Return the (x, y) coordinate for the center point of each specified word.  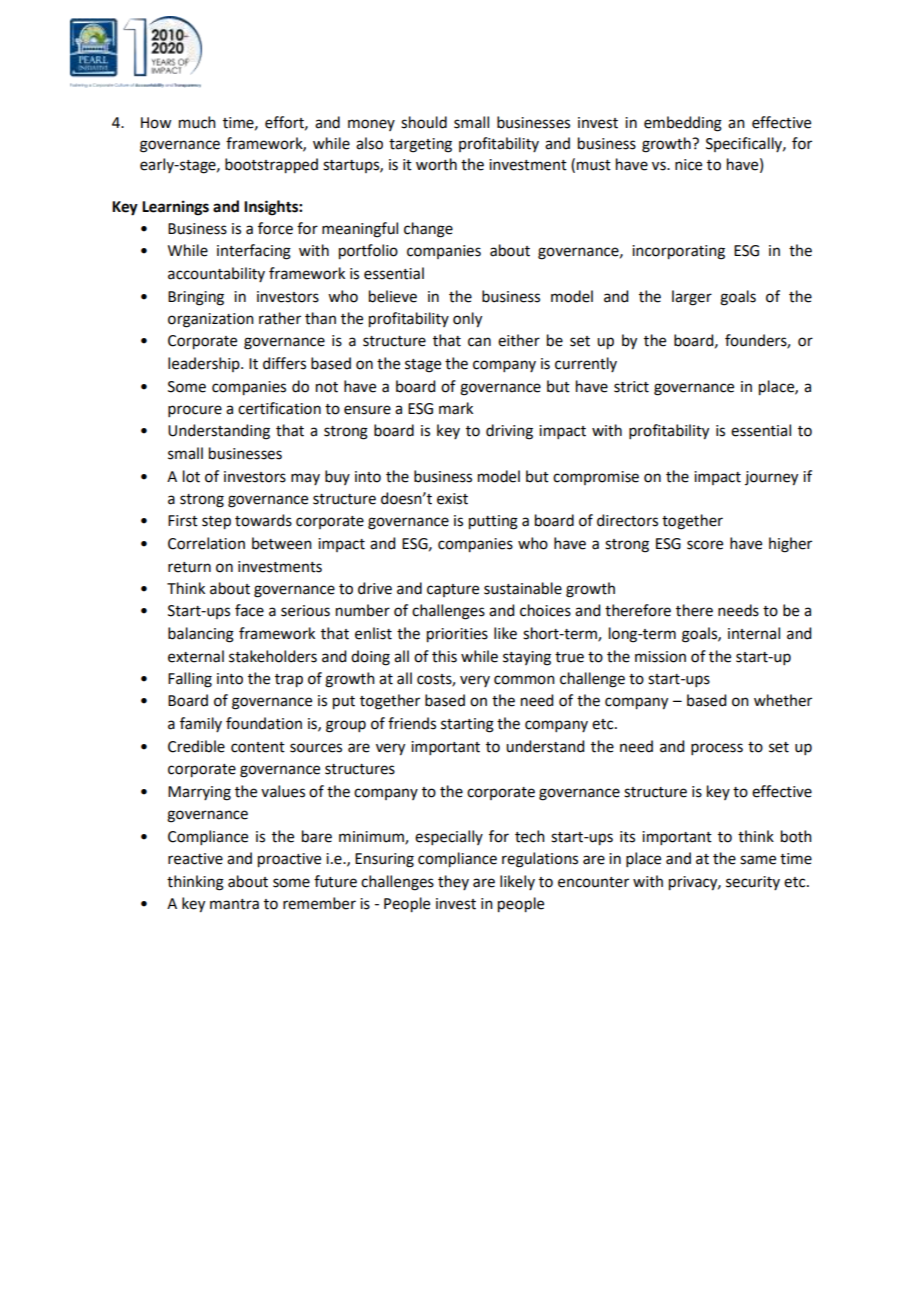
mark (456, 408)
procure (195, 411)
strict (631, 387)
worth (436, 164)
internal (754, 633)
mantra (234, 904)
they (453, 882)
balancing (201, 635)
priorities (457, 635)
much (197, 122)
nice (688, 165)
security (753, 883)
